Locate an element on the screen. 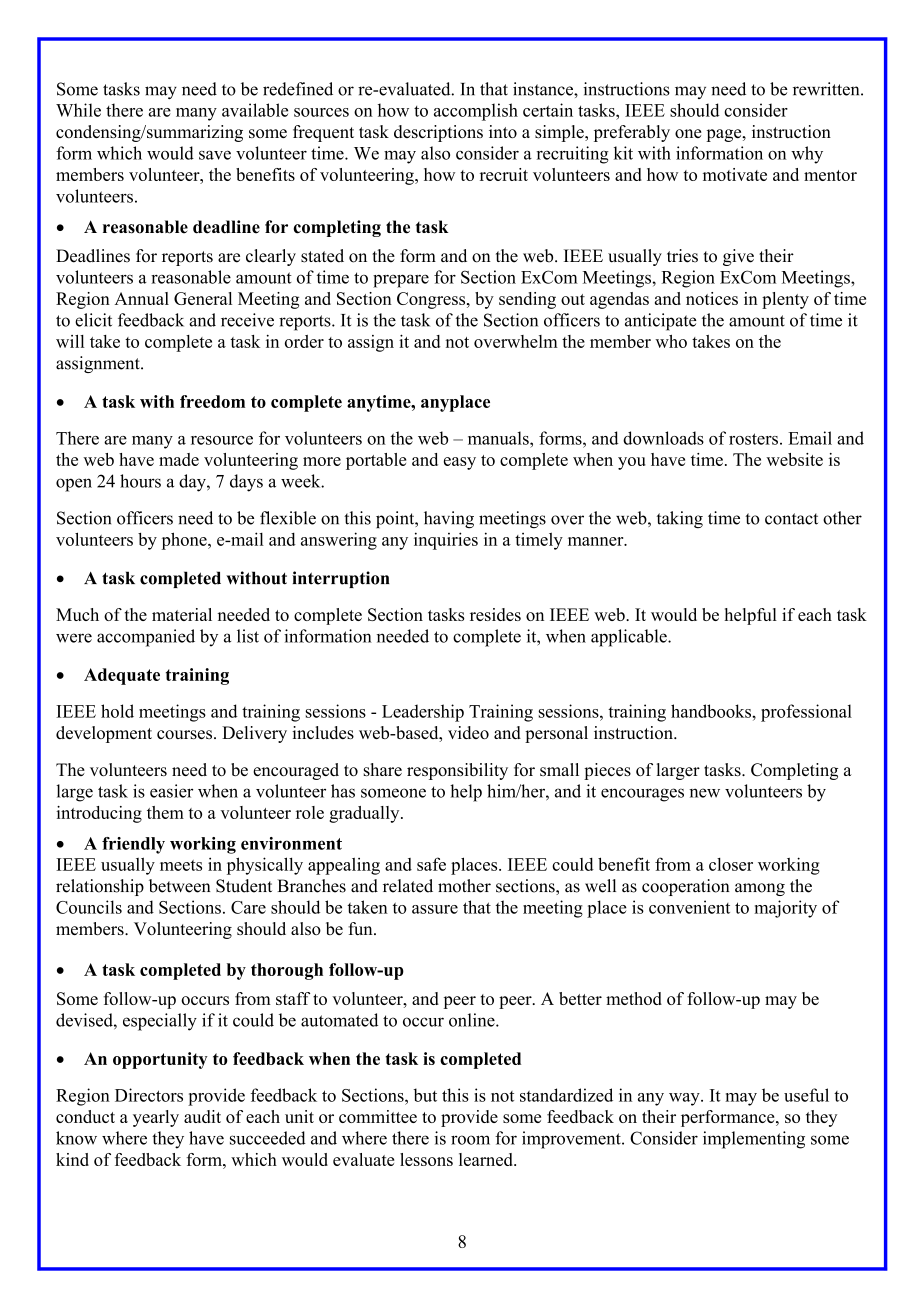  room is located at coordinates (470, 1140).
